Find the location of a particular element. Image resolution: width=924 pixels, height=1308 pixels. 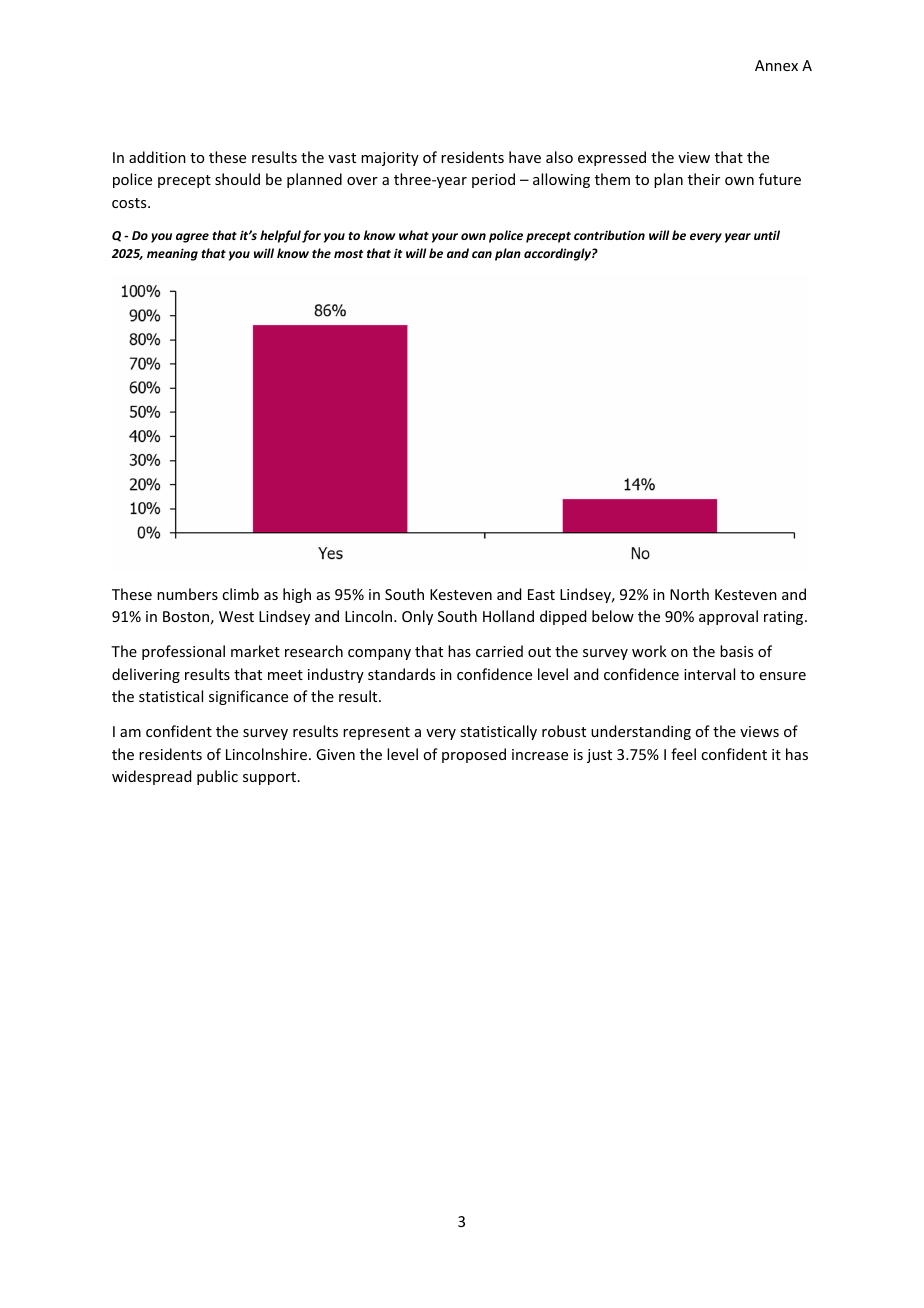

addition is located at coordinates (157, 157).
